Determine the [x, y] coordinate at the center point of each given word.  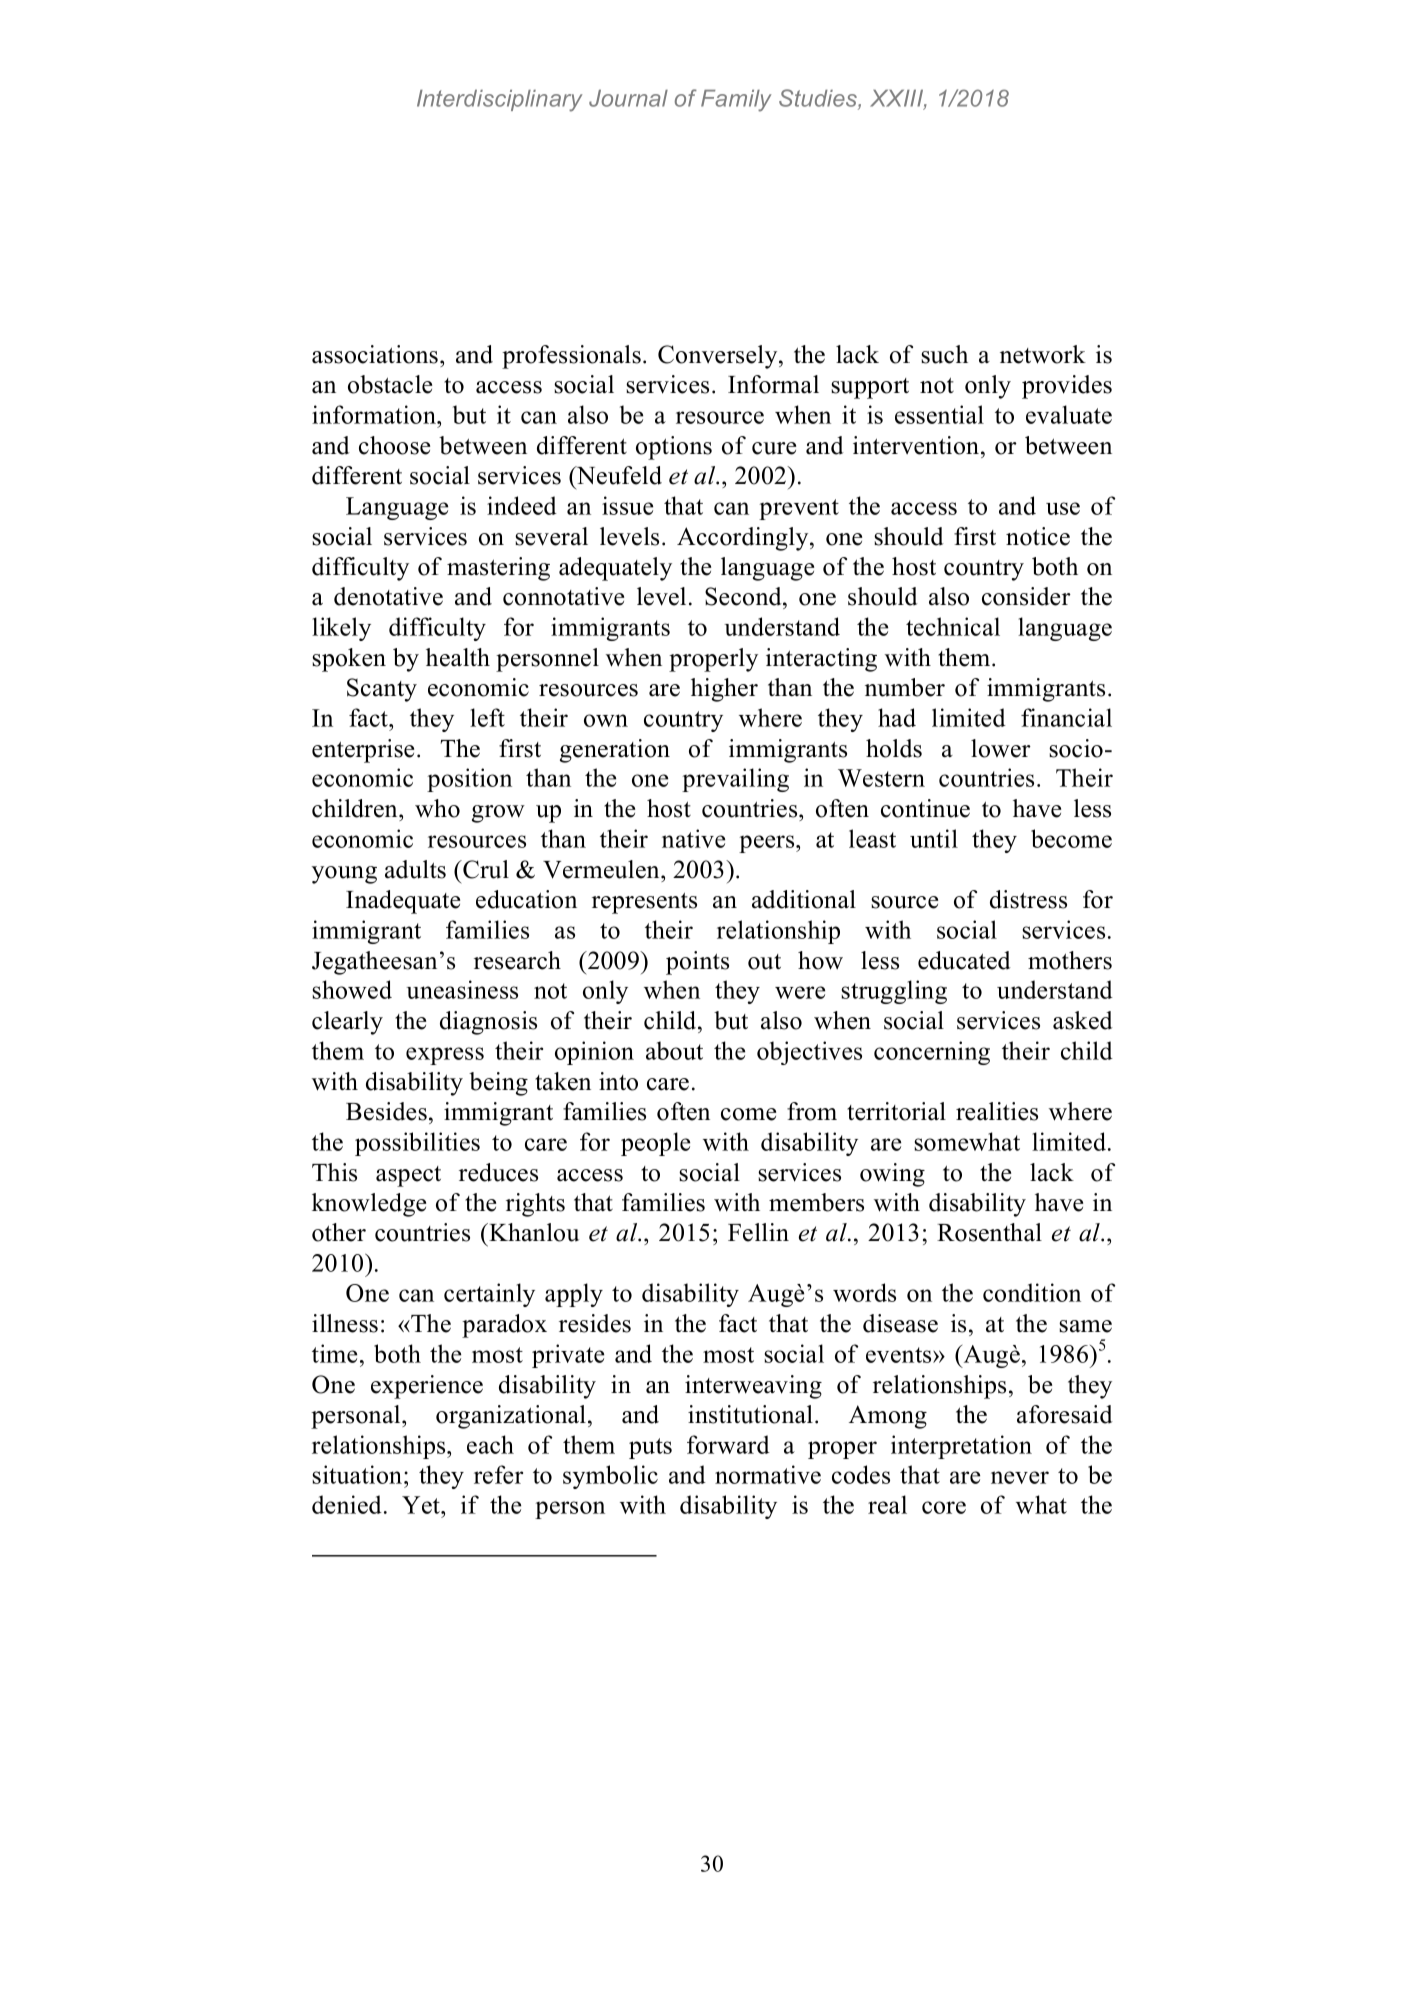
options [674, 448]
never [1020, 1477]
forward [728, 1444]
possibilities [417, 1144]
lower [1001, 748]
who [437, 808]
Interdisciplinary [499, 101]
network [1043, 354]
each [490, 1444]
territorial [896, 1111]
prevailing [735, 780]
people [655, 1144]
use [1063, 508]
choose [394, 445]
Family [736, 101]
